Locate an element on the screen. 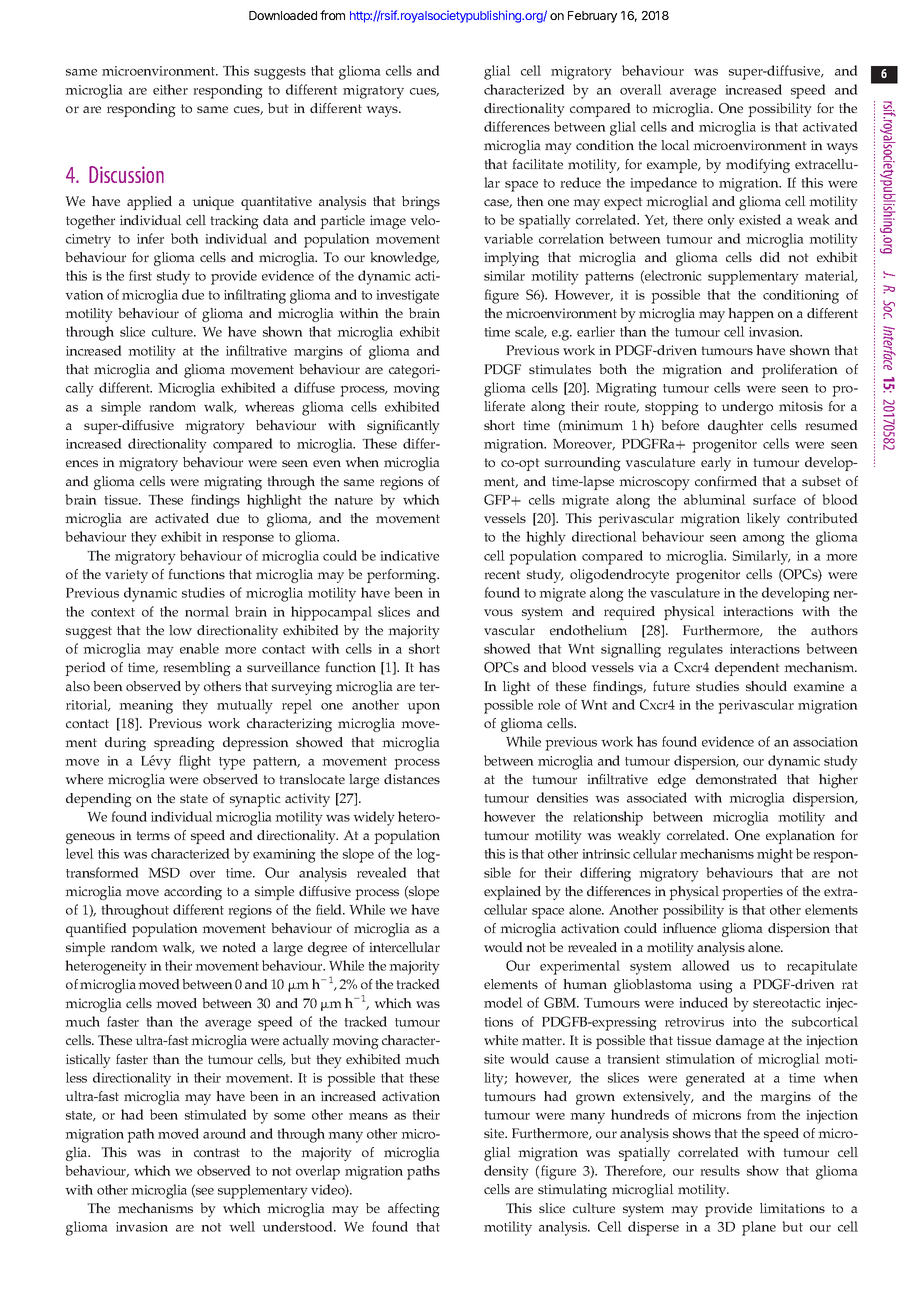  demonstrated is located at coordinates (736, 779).
